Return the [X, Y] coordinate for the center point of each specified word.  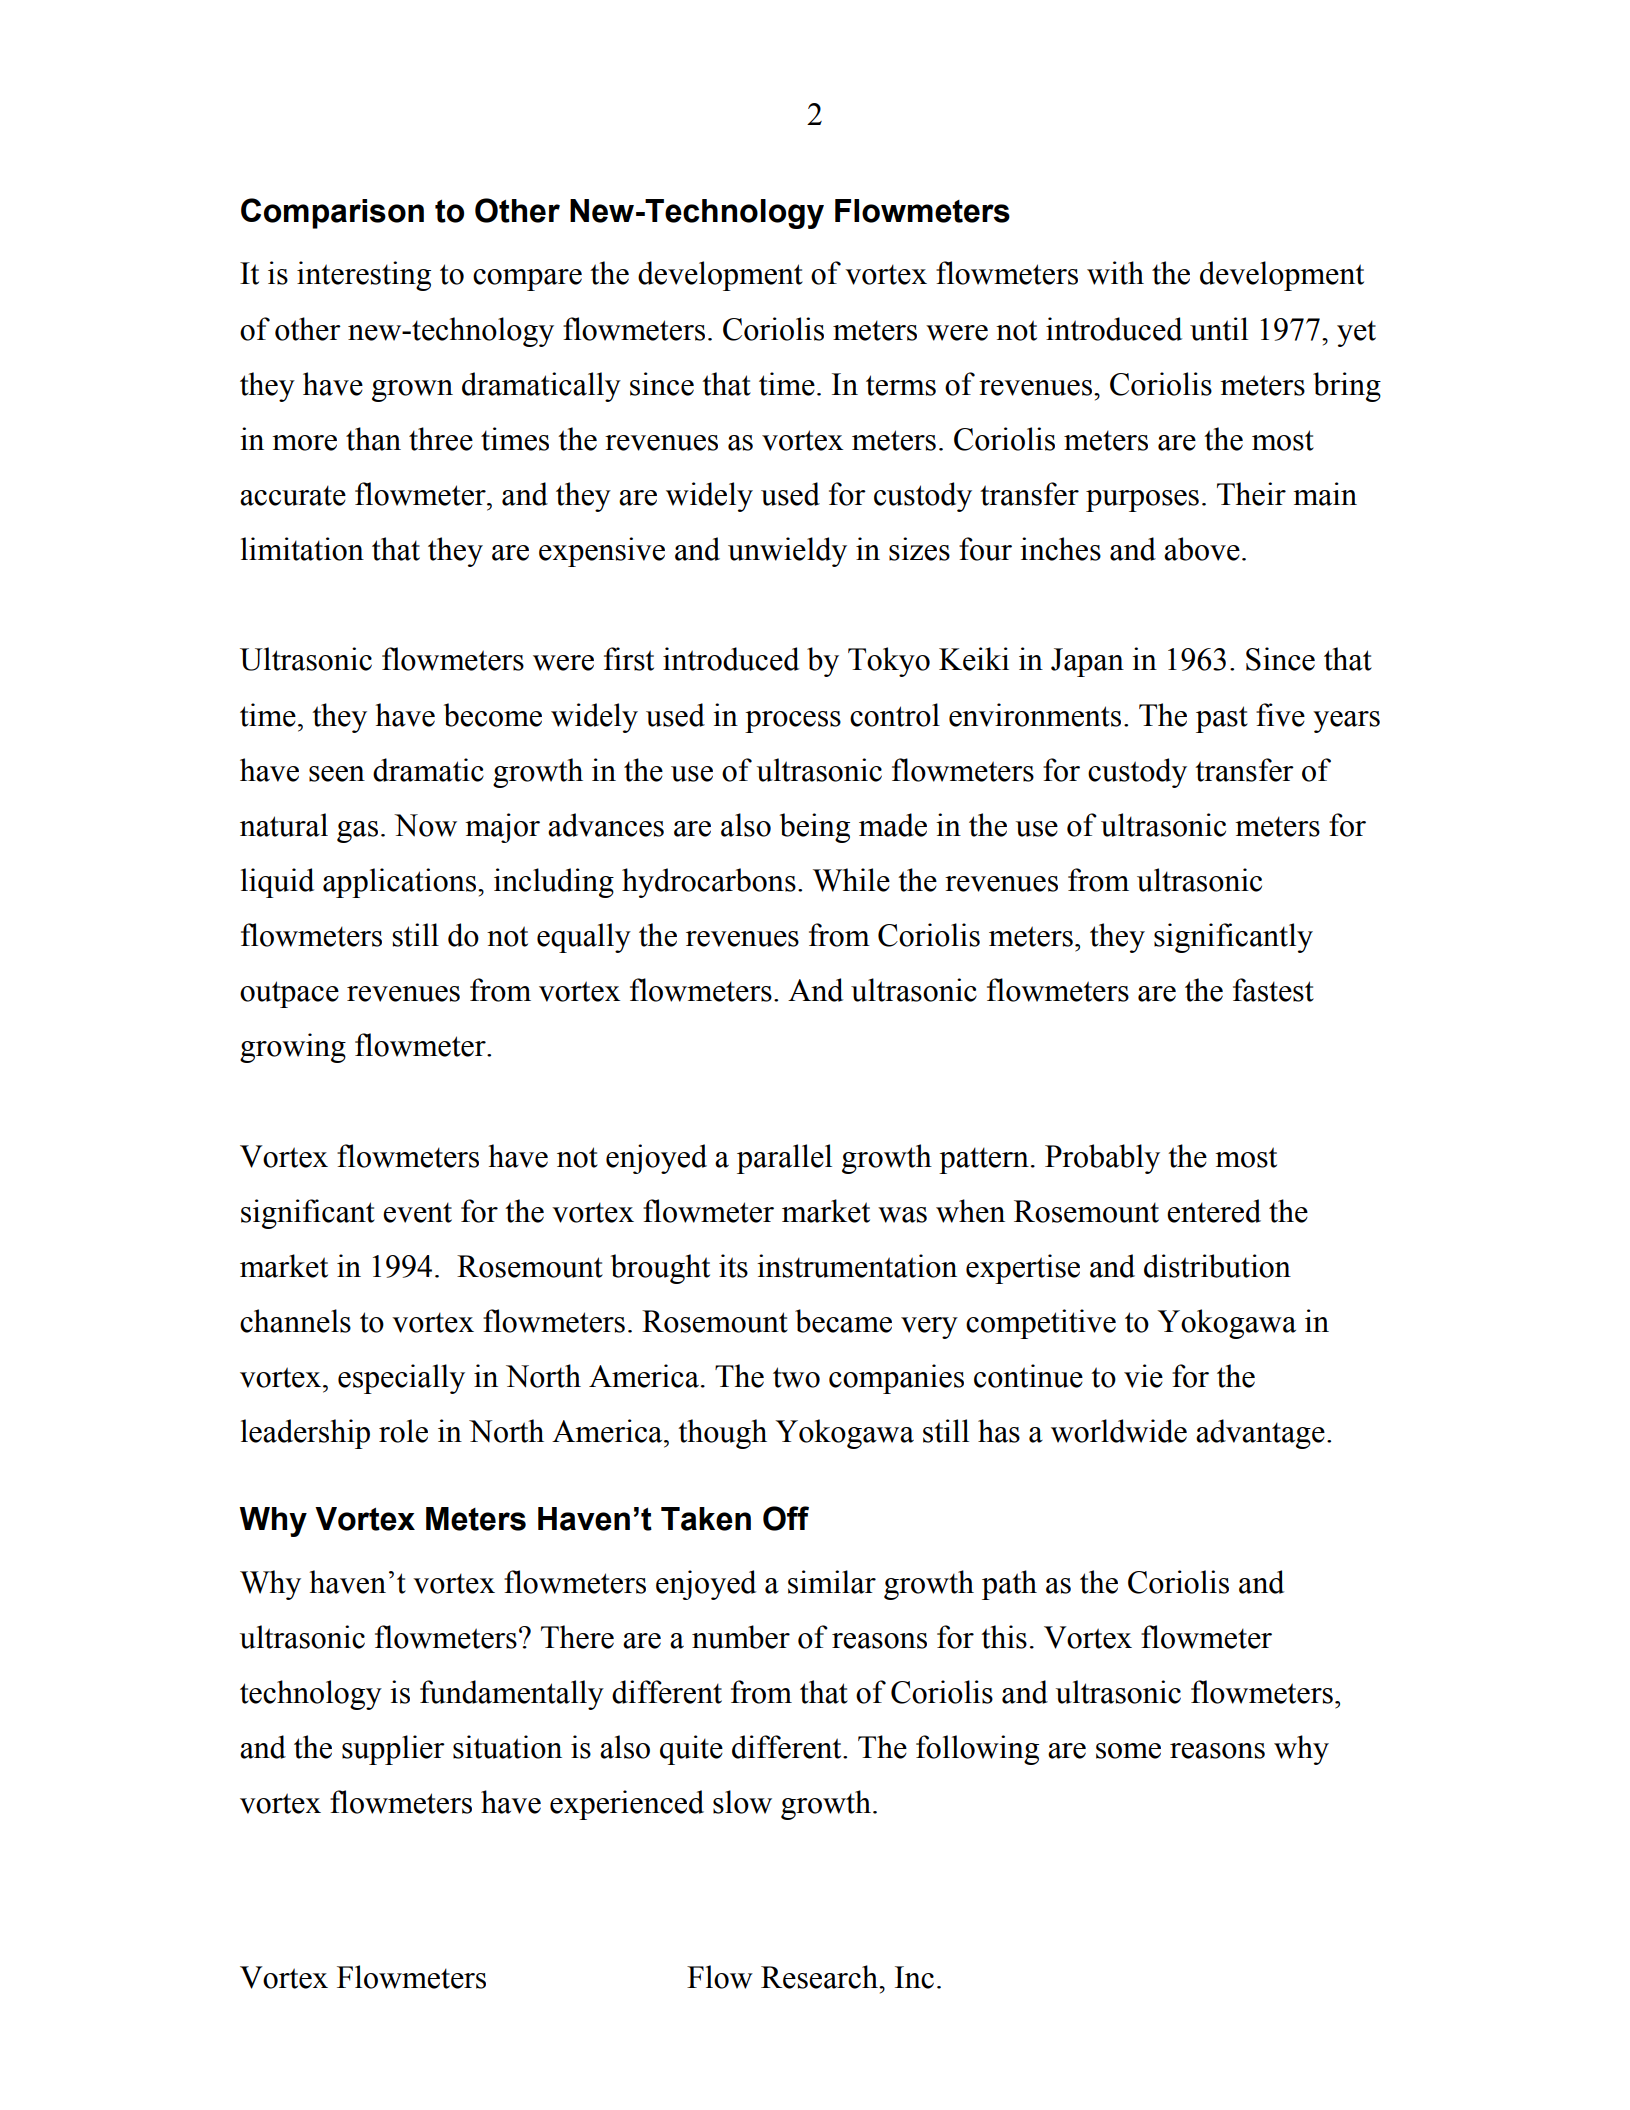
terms [901, 385]
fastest [1273, 990]
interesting [364, 276]
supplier [393, 1750]
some [1128, 1751]
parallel [784, 1159]
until [1219, 329]
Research [820, 1977]
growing [293, 1048]
